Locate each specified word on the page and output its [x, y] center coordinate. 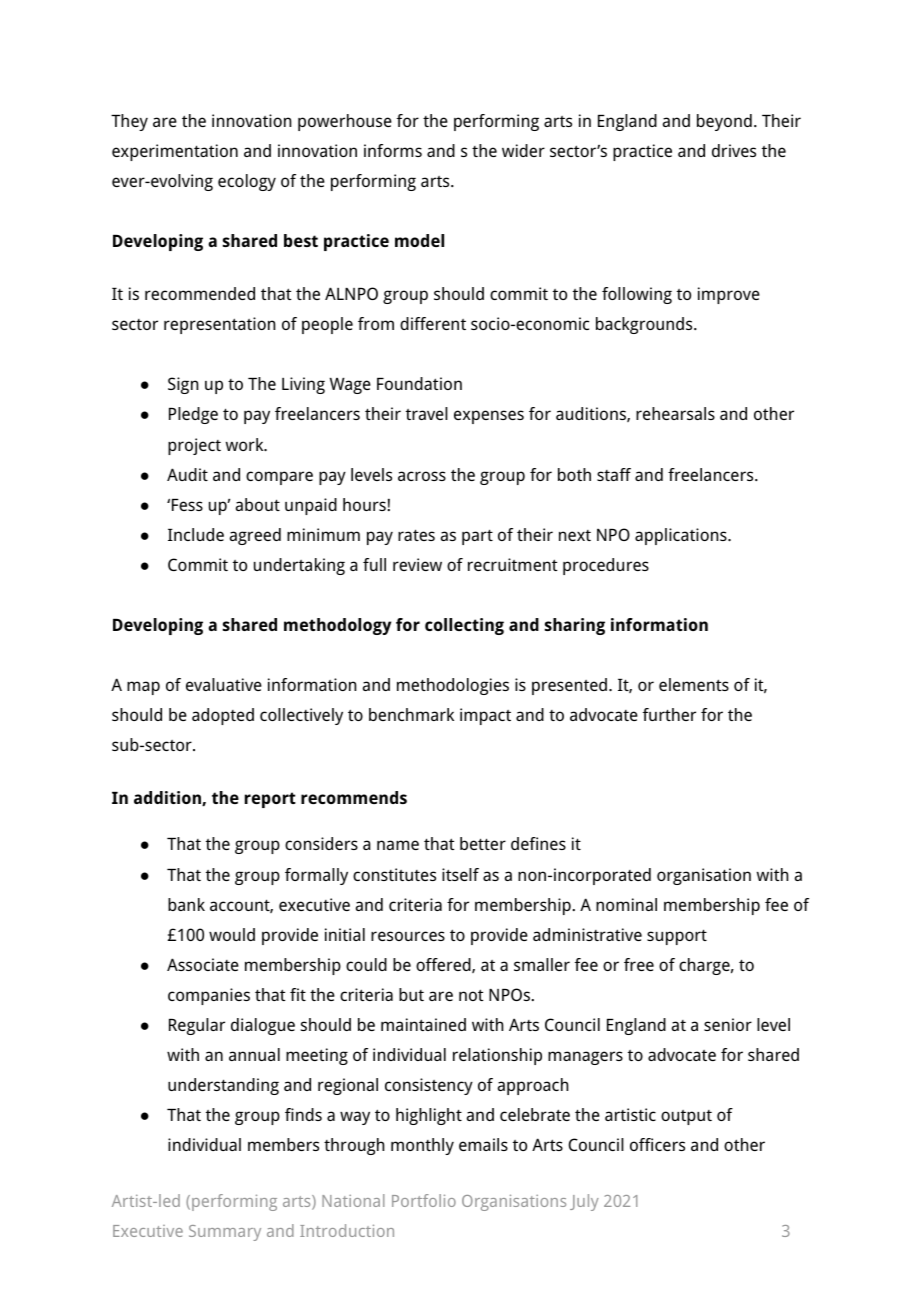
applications [682, 536]
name [398, 845]
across [422, 476]
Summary [225, 1233]
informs [393, 150]
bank [186, 904]
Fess [187, 505]
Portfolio [424, 1200]
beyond [724, 122]
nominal [626, 904]
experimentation [175, 152]
